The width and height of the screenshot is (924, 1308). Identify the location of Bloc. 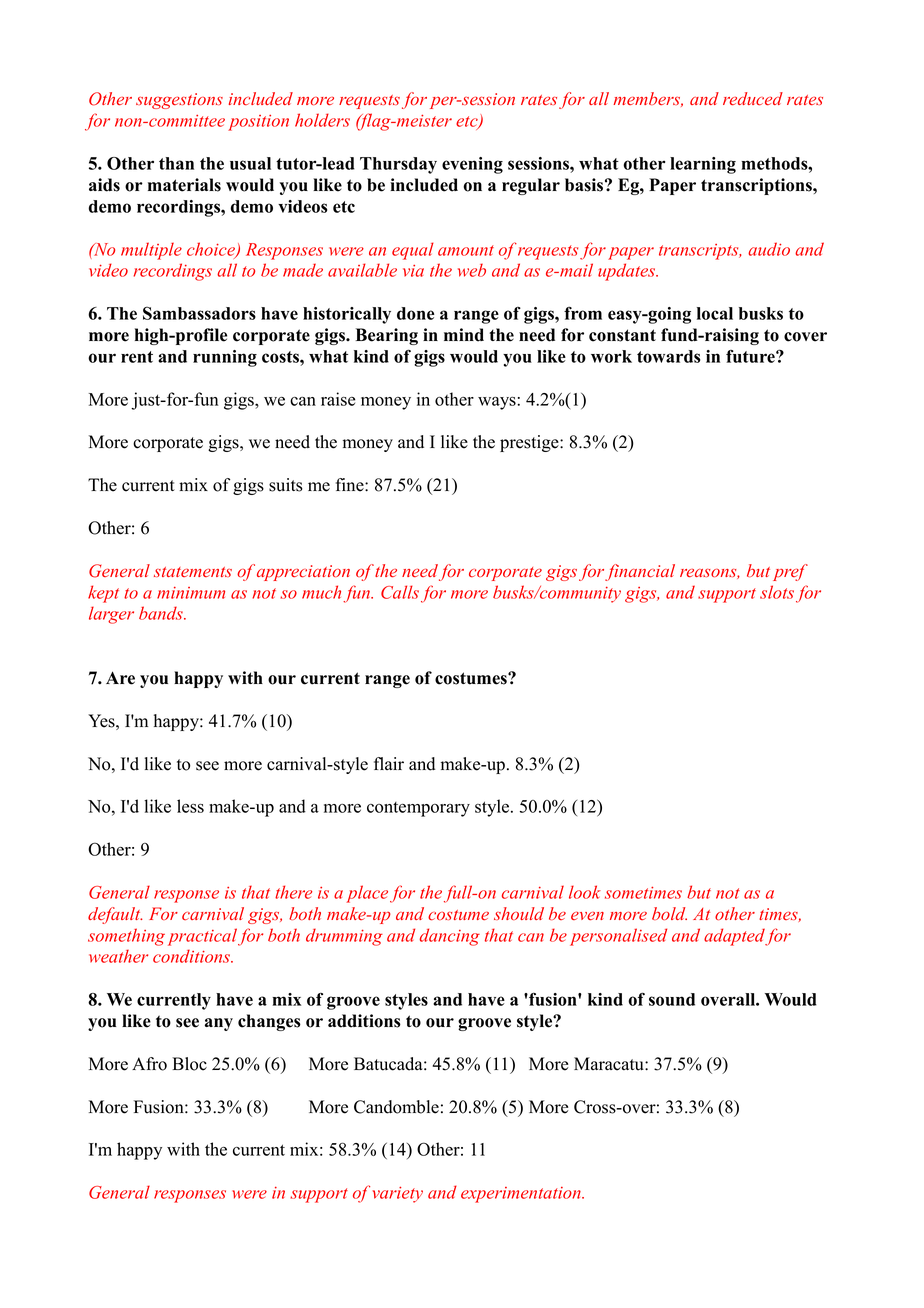
(189, 1064).
